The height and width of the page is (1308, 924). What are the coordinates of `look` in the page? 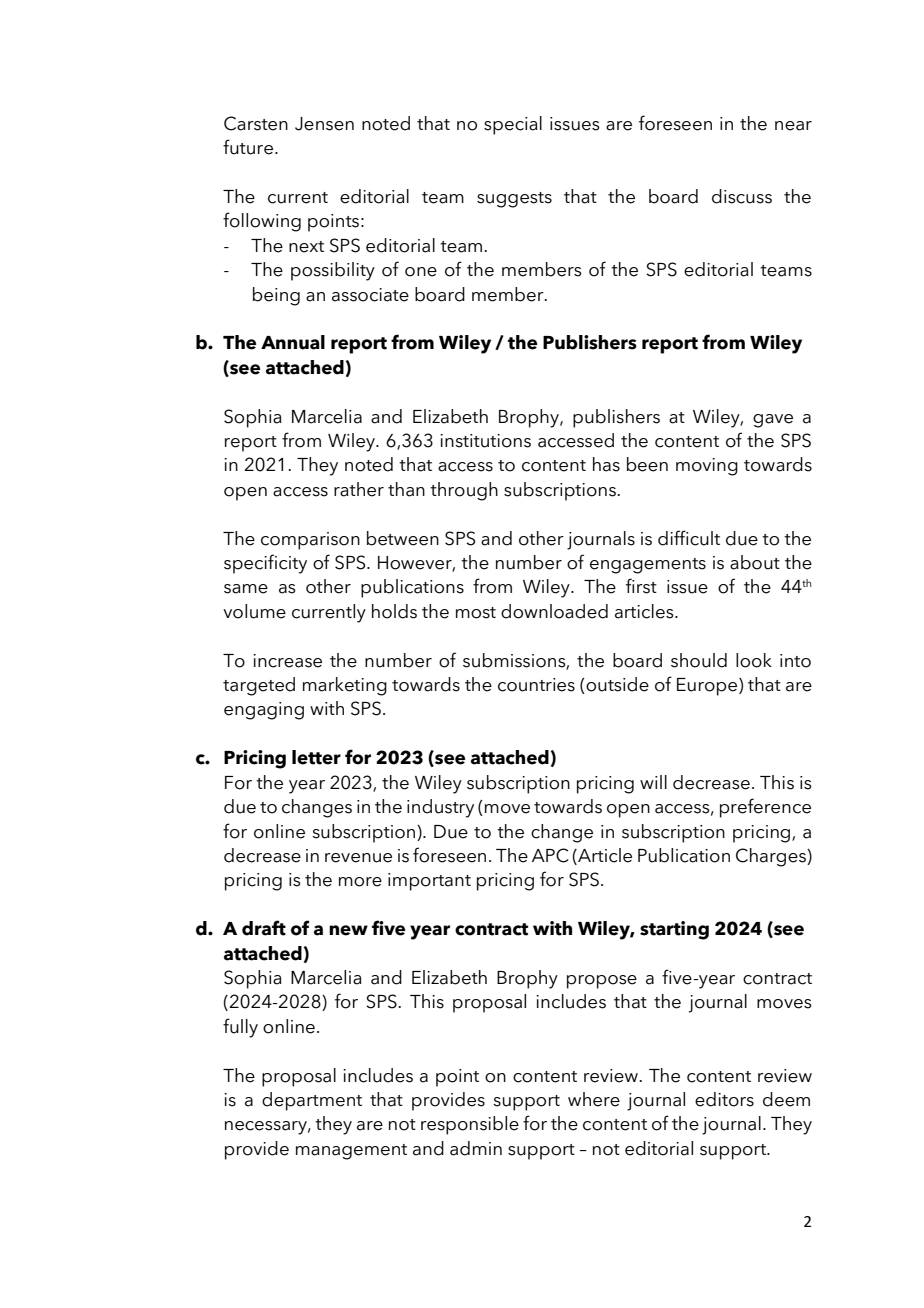 It's located at (754, 660).
